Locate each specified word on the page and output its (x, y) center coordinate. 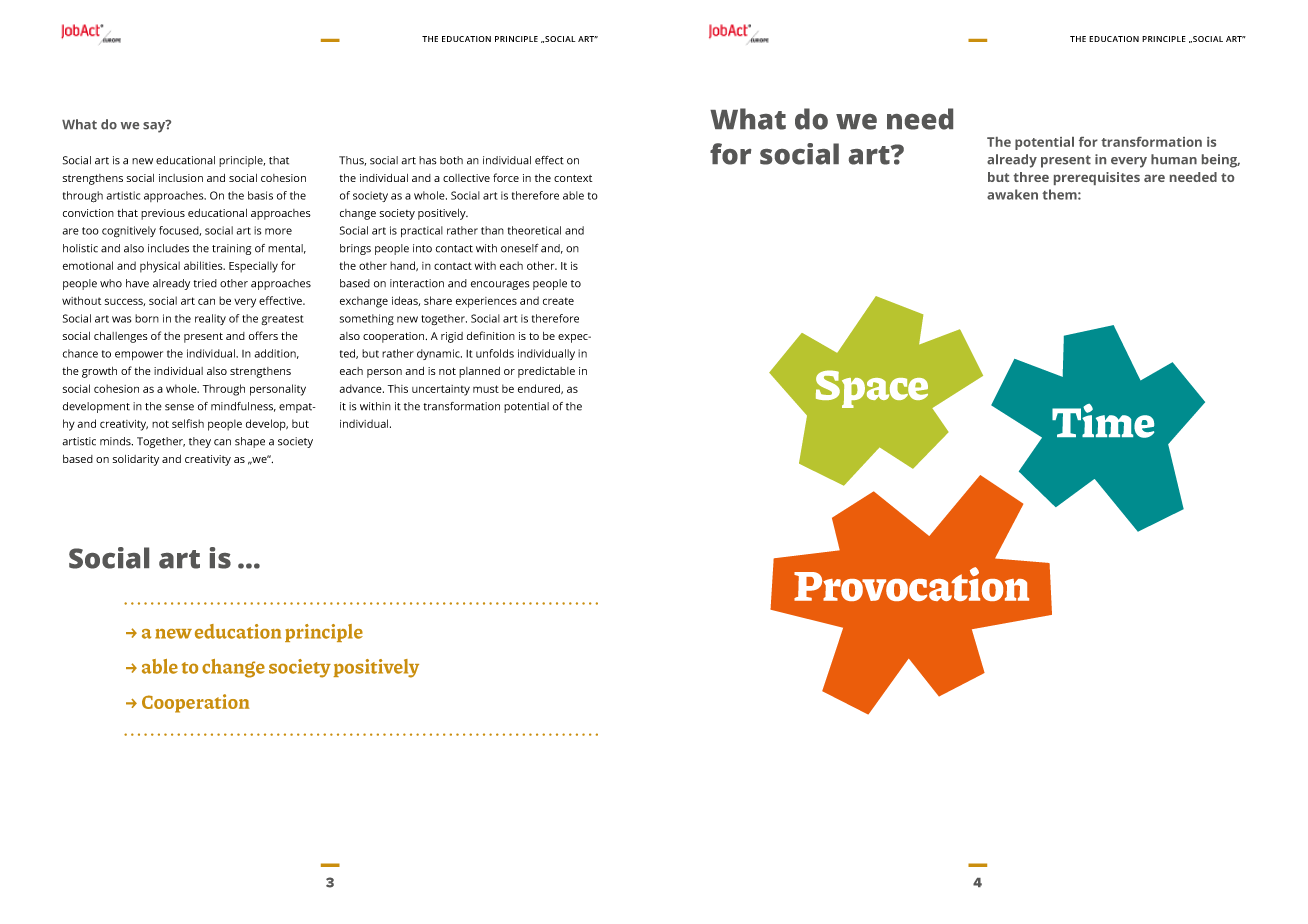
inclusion (181, 178)
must (486, 389)
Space (872, 389)
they (200, 442)
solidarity (136, 460)
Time (1103, 421)
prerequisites (1097, 178)
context (573, 178)
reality (210, 319)
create (558, 301)
